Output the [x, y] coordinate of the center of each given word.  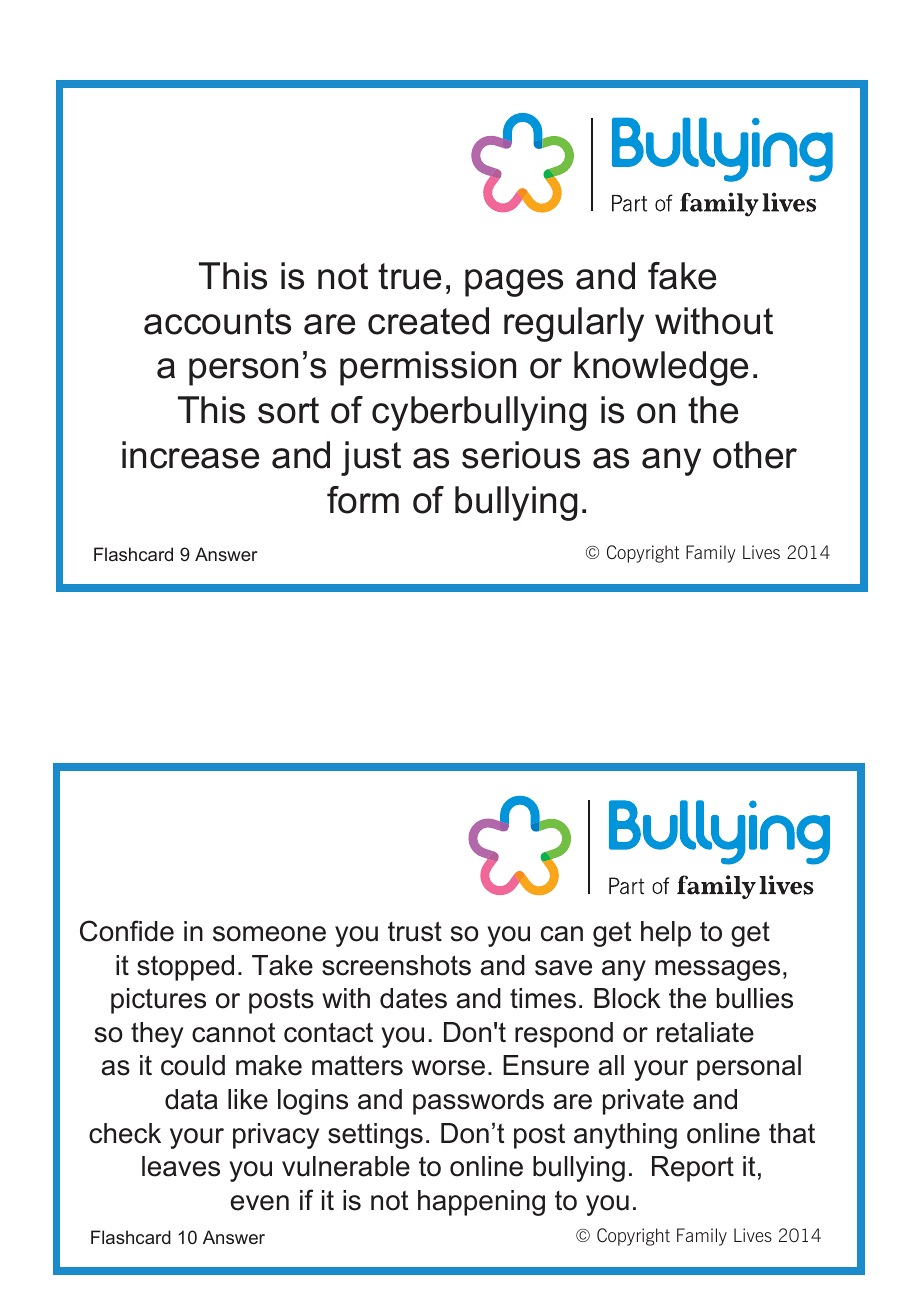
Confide [127, 931]
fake [682, 276]
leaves [181, 1166]
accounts [217, 321]
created [428, 321]
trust [415, 931]
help [666, 934]
